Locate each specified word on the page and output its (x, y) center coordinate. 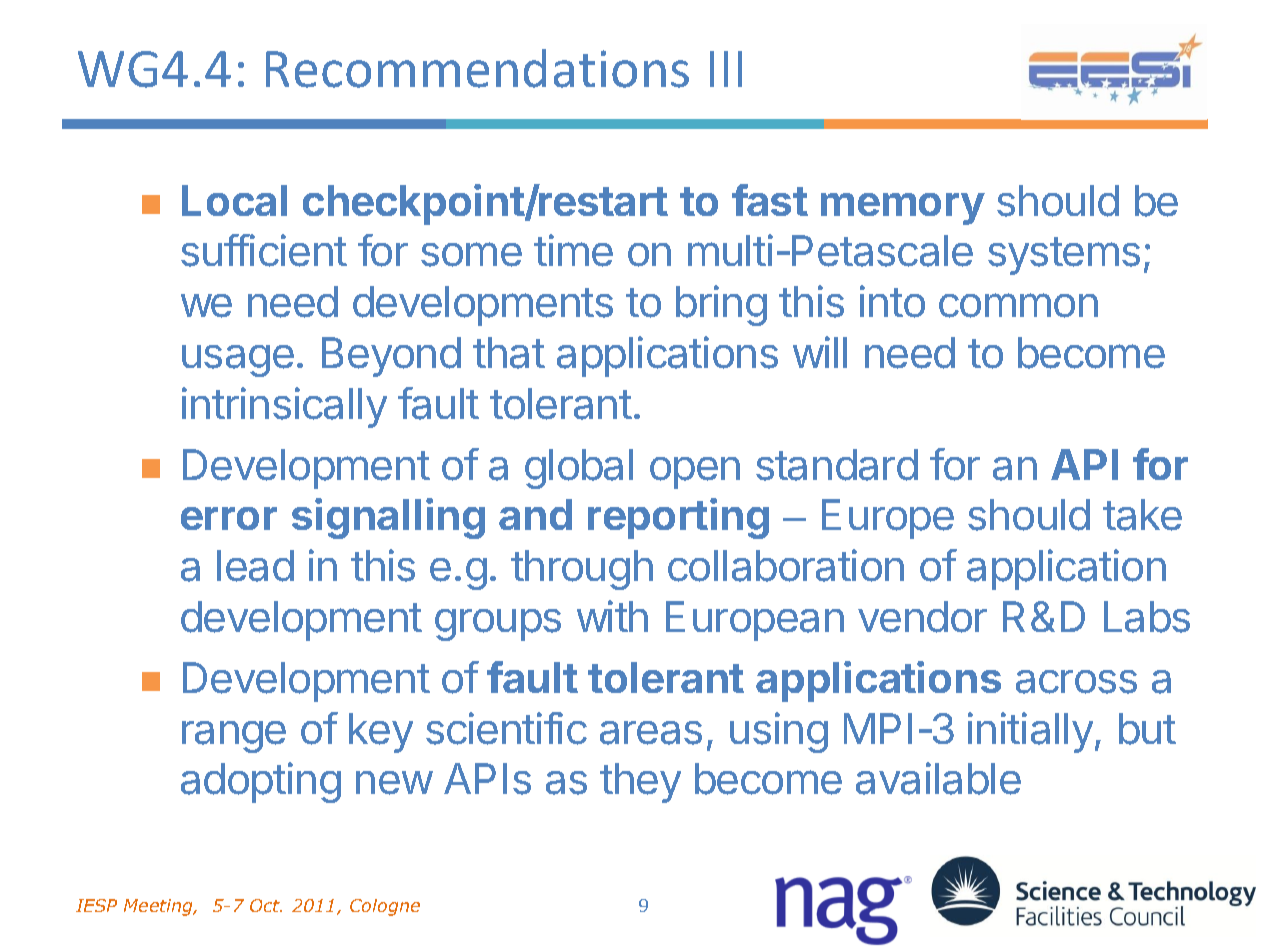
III (726, 69)
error (229, 518)
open (695, 473)
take (1142, 515)
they (640, 783)
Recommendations (477, 68)
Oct (266, 905)
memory (903, 209)
